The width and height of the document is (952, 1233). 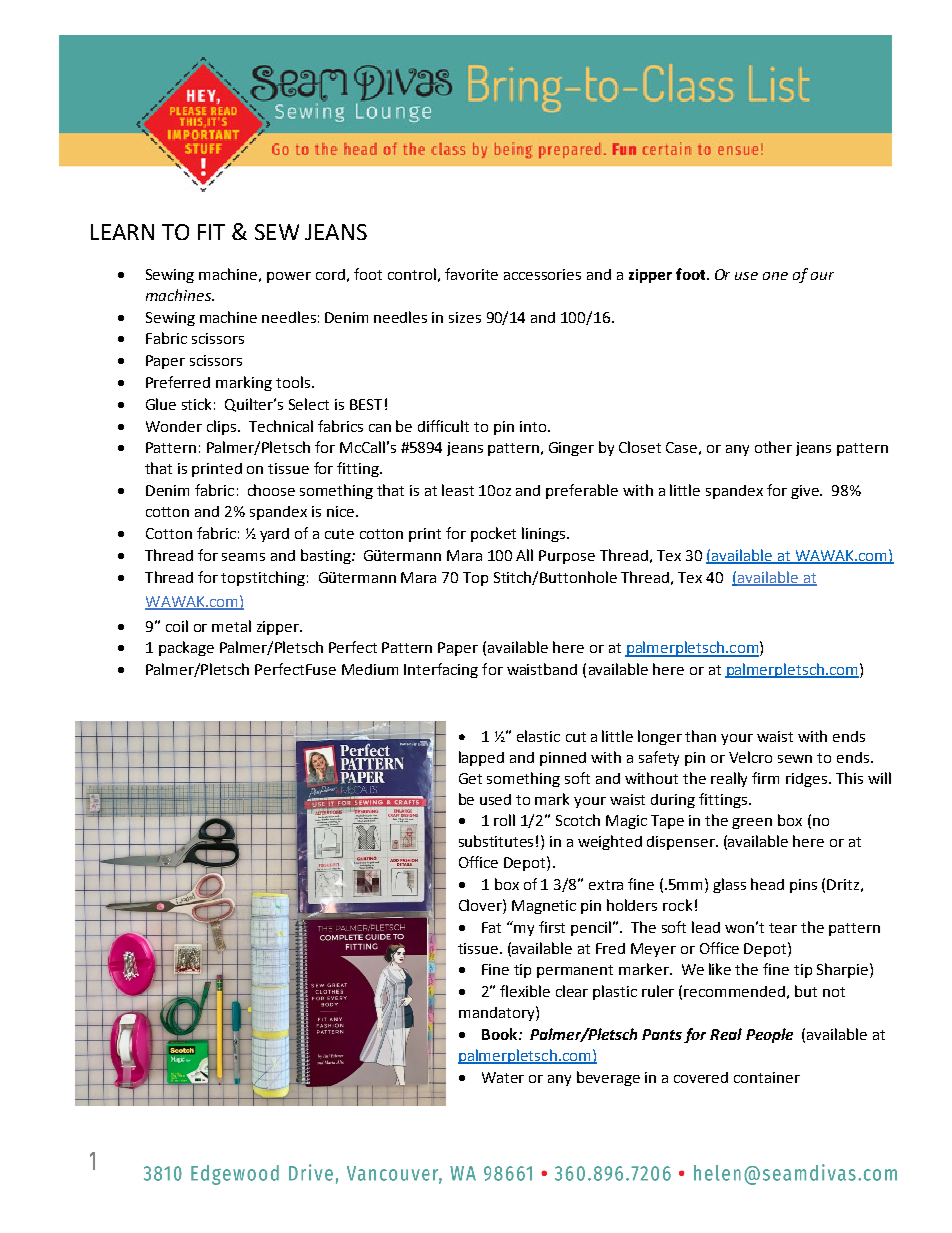 I want to click on package, so click(x=186, y=648).
